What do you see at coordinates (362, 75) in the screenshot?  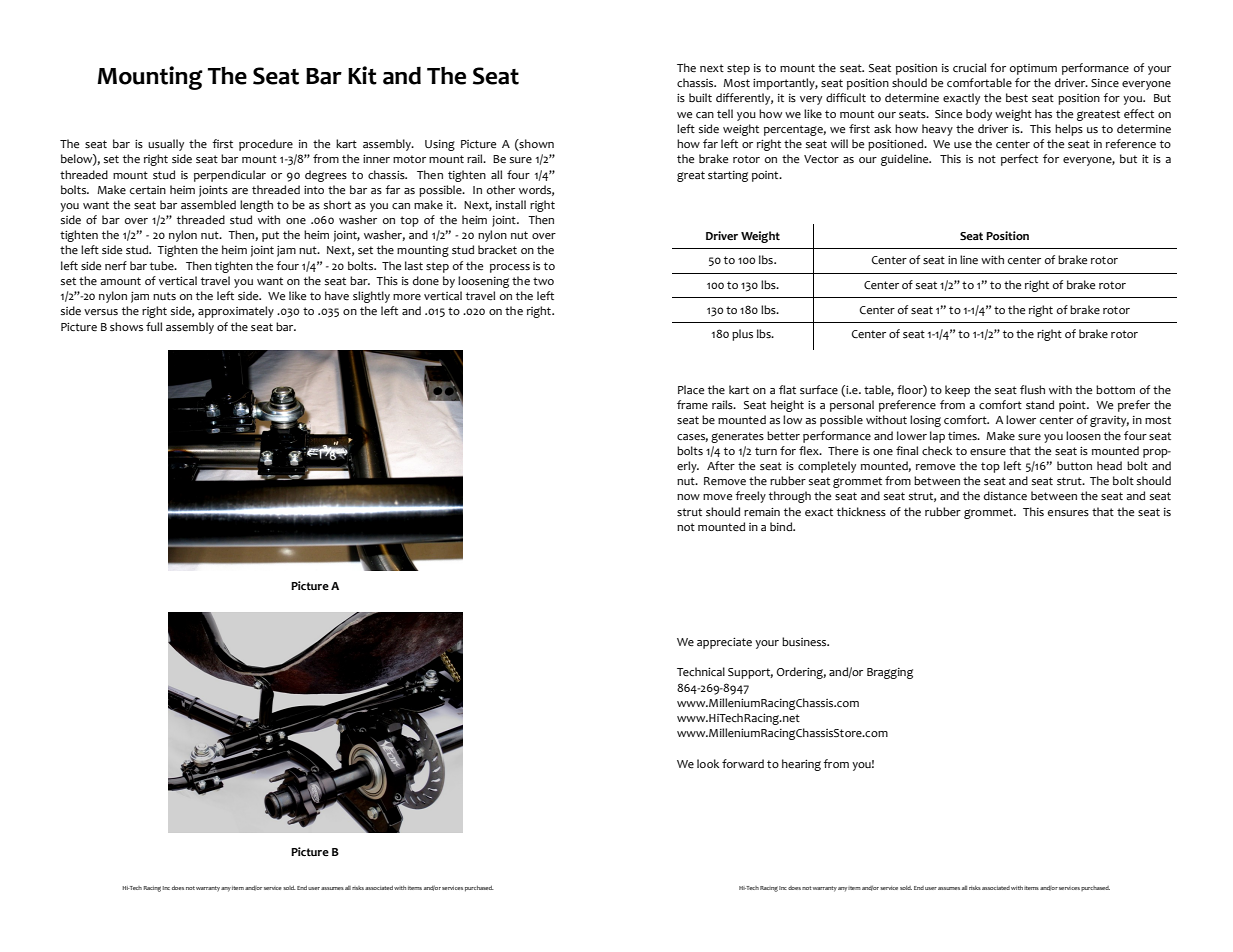 I see `Kit` at bounding box center [362, 75].
